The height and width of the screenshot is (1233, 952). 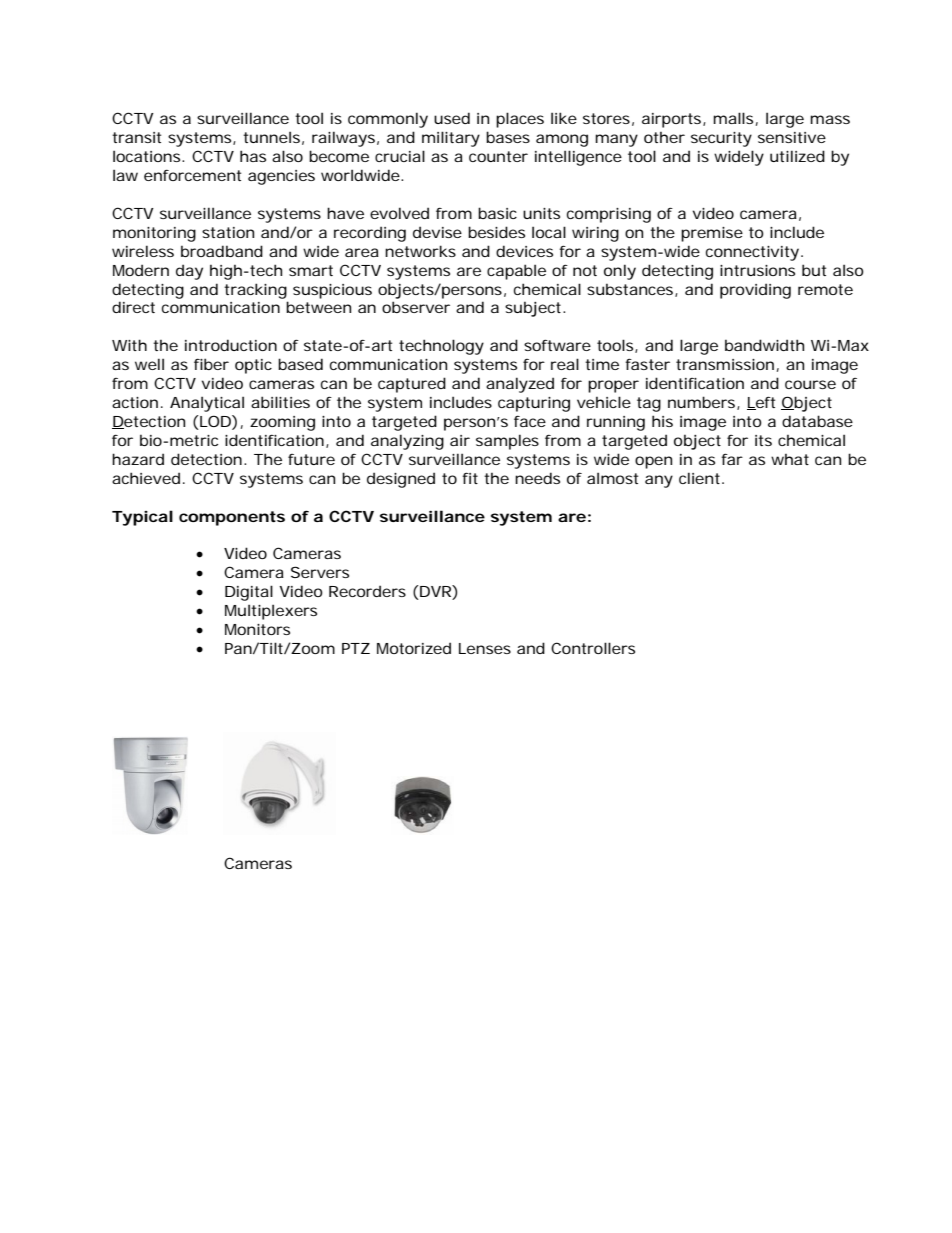 I want to click on tracking, so click(x=255, y=291).
